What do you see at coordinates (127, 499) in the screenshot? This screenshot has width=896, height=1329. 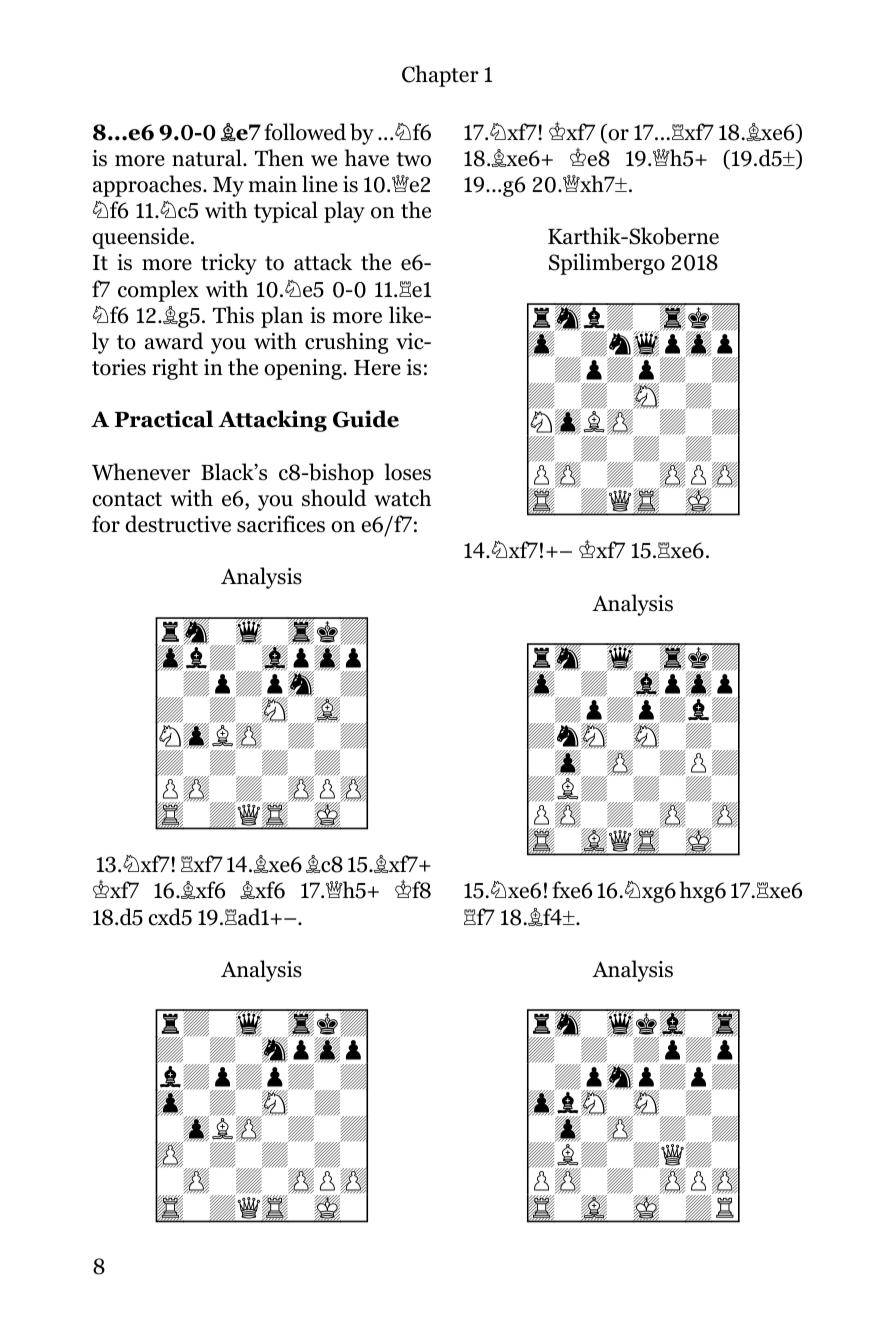 I see `contact` at bounding box center [127, 499].
